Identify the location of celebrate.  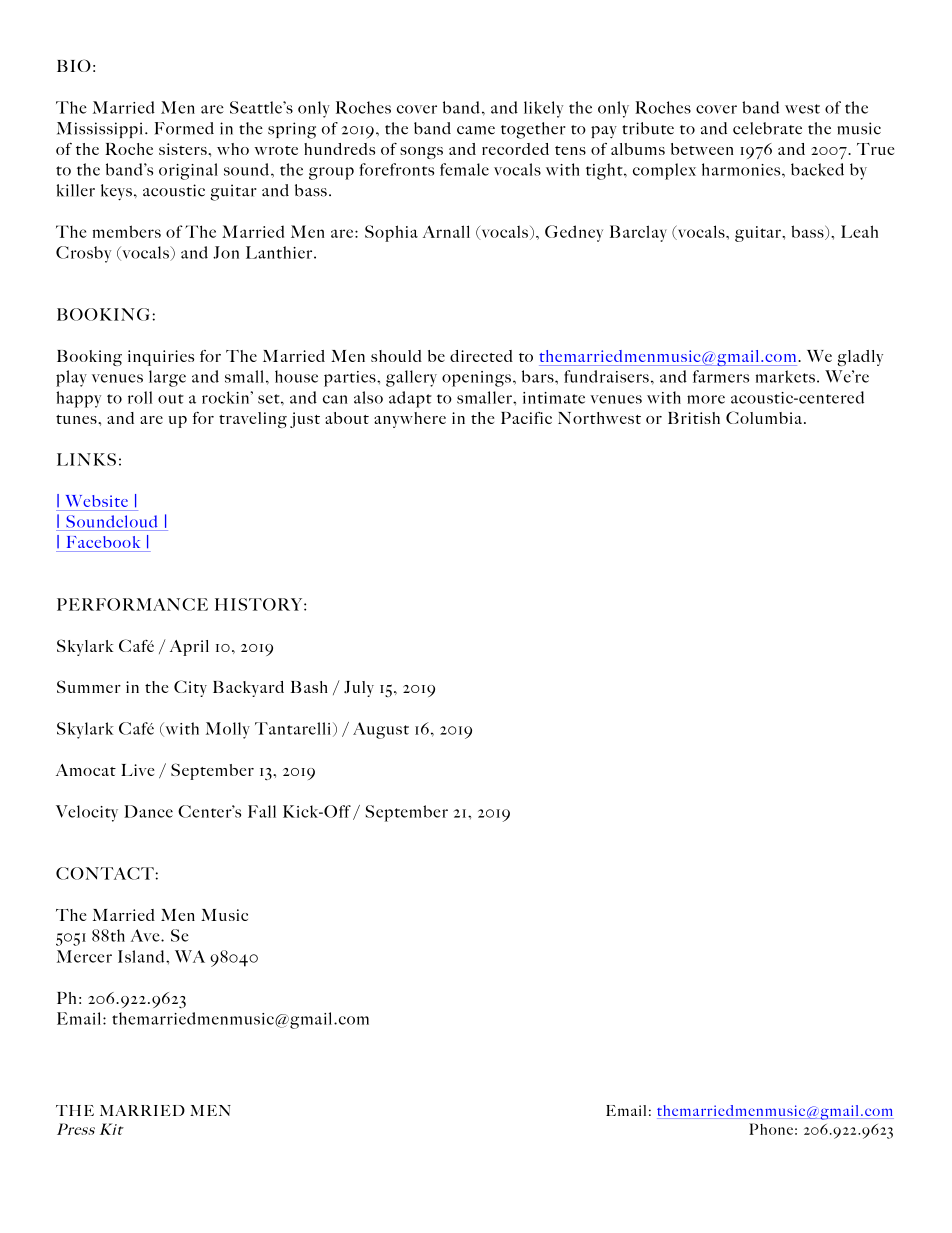
(767, 128).
